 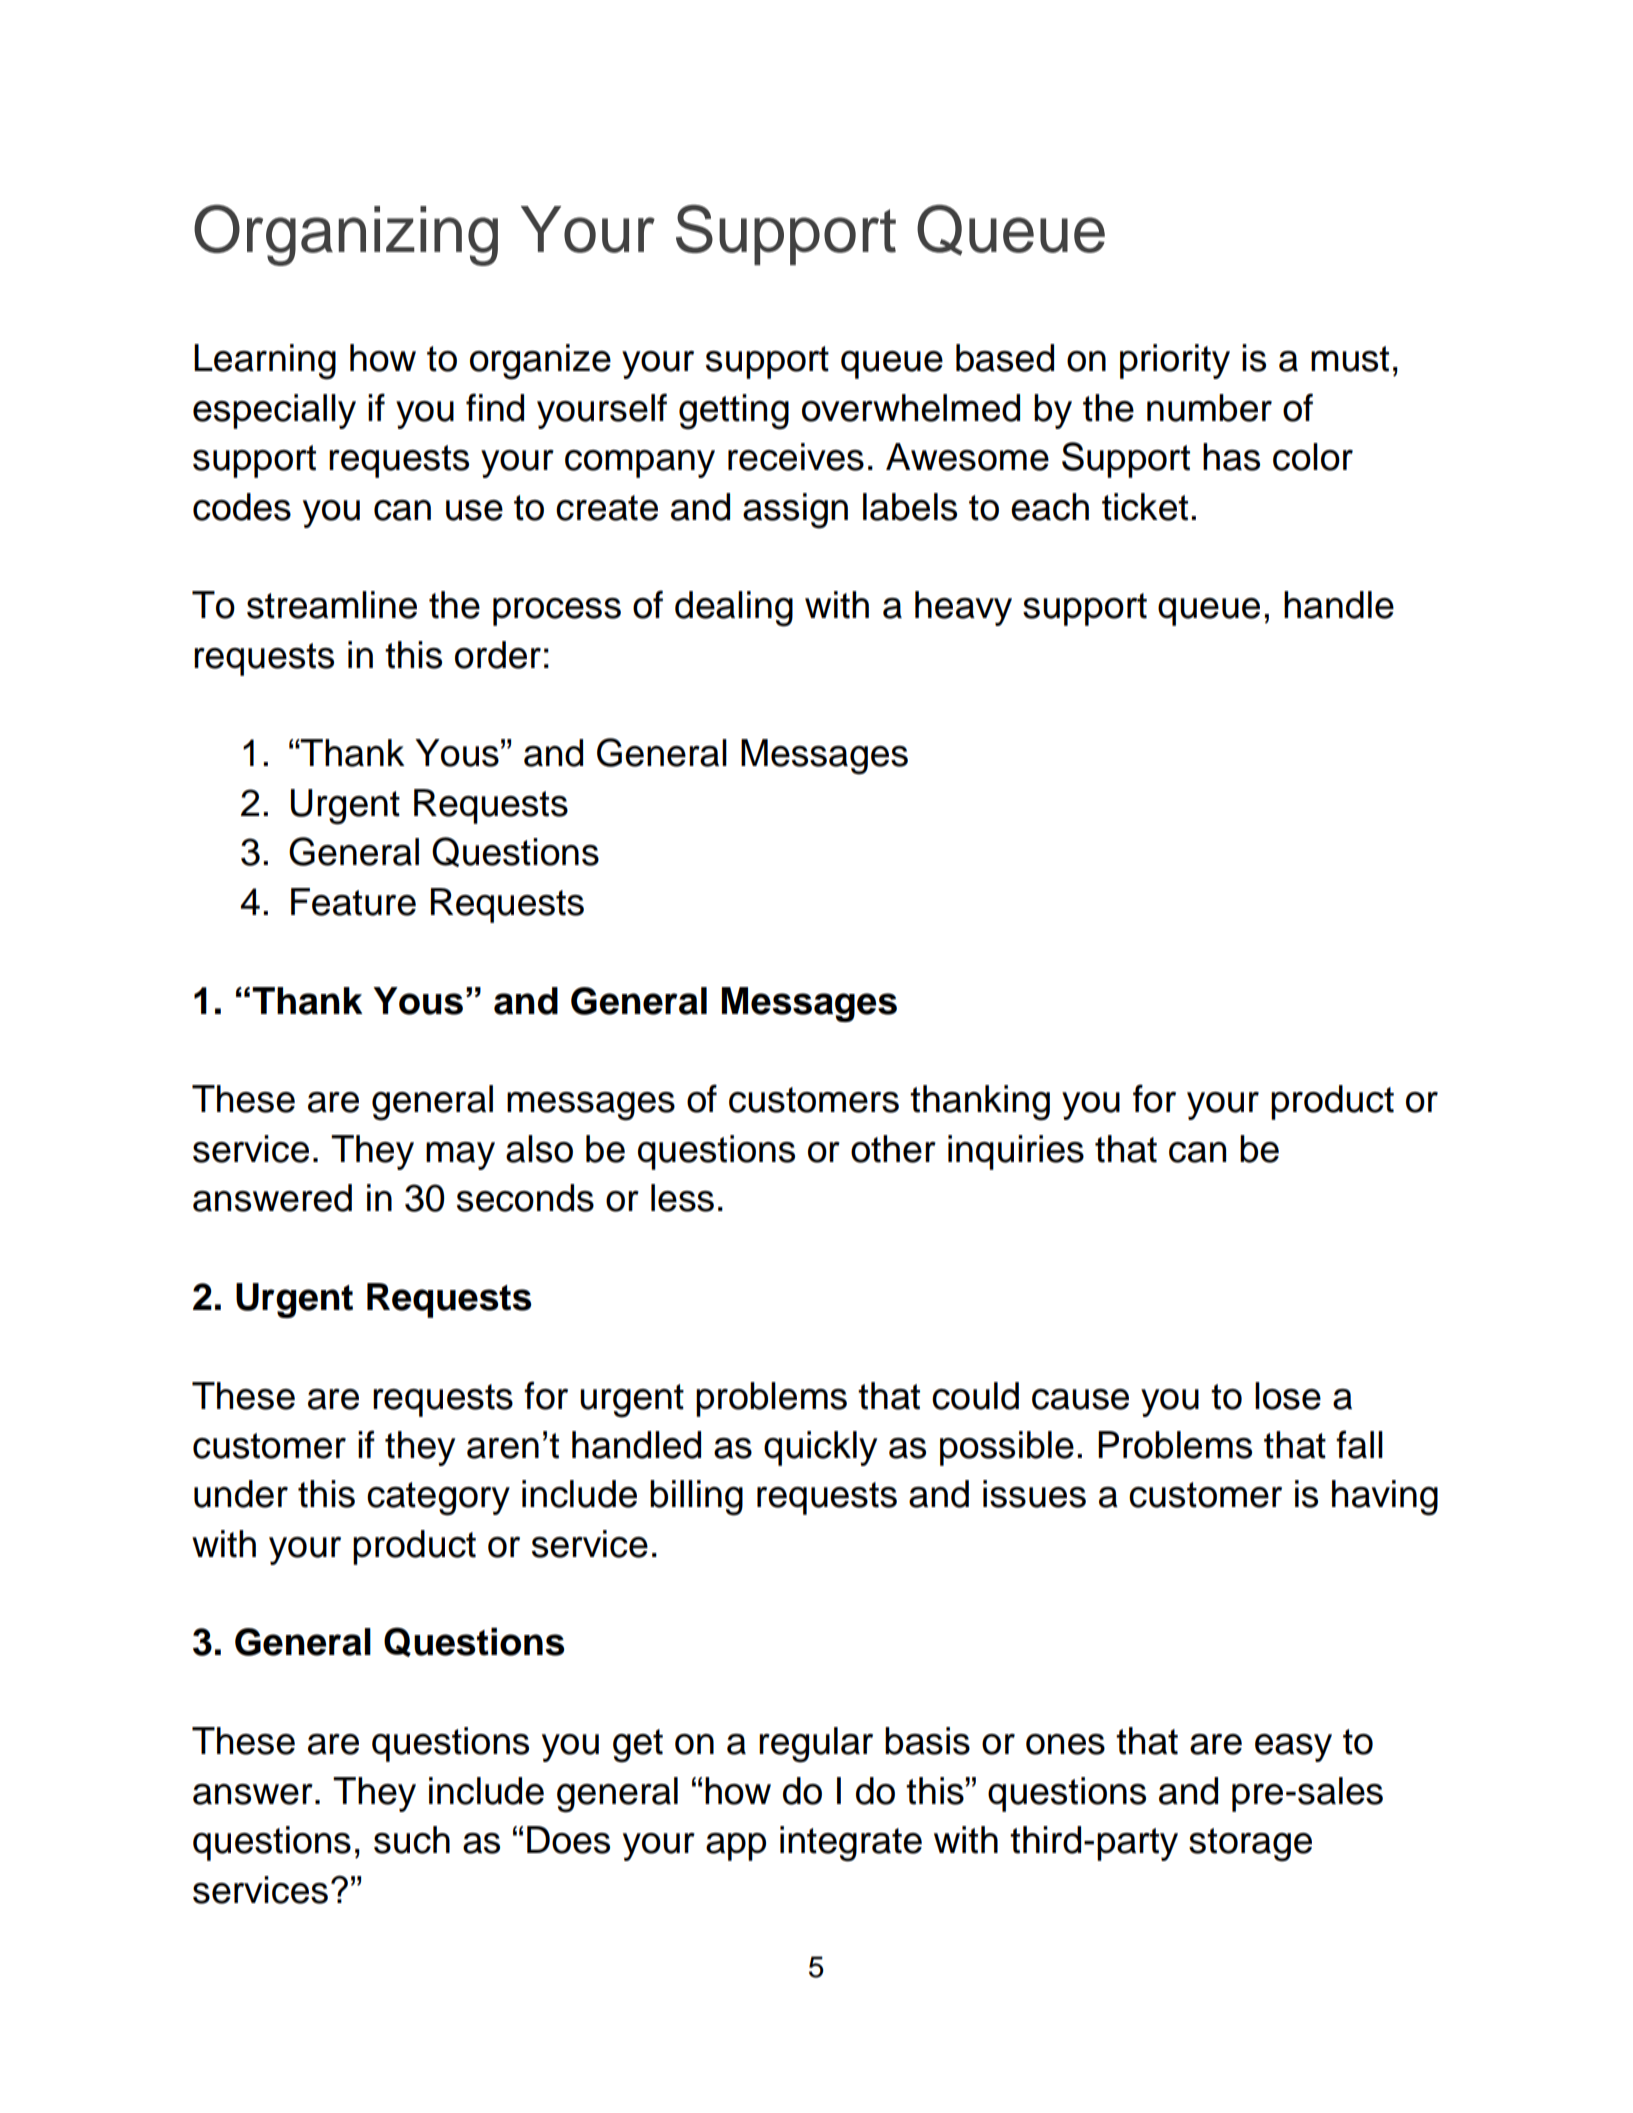 What do you see at coordinates (734, 609) in the screenshot?
I see `dealing` at bounding box center [734, 609].
